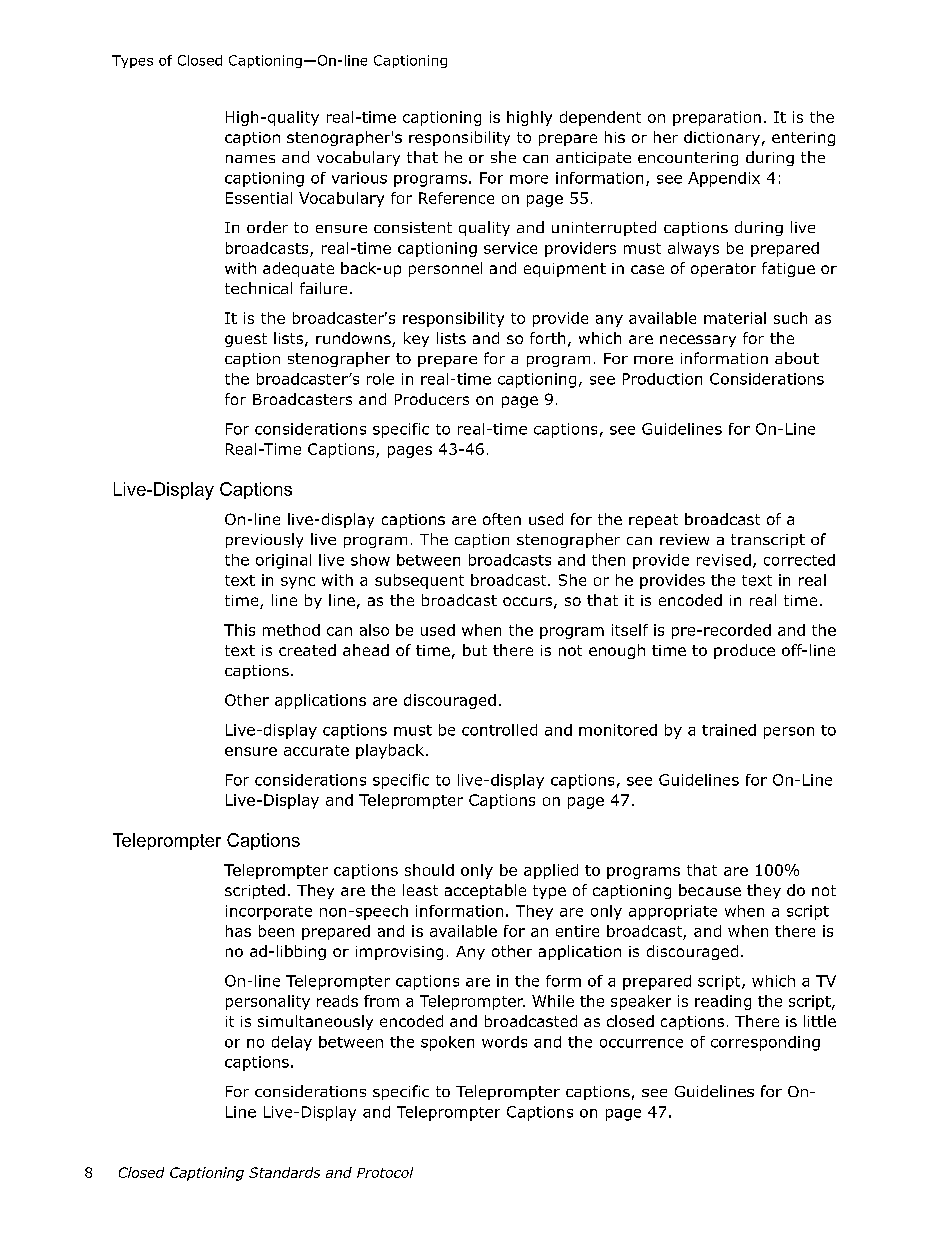 The image size is (952, 1235). I want to click on Standards, so click(284, 1172).
